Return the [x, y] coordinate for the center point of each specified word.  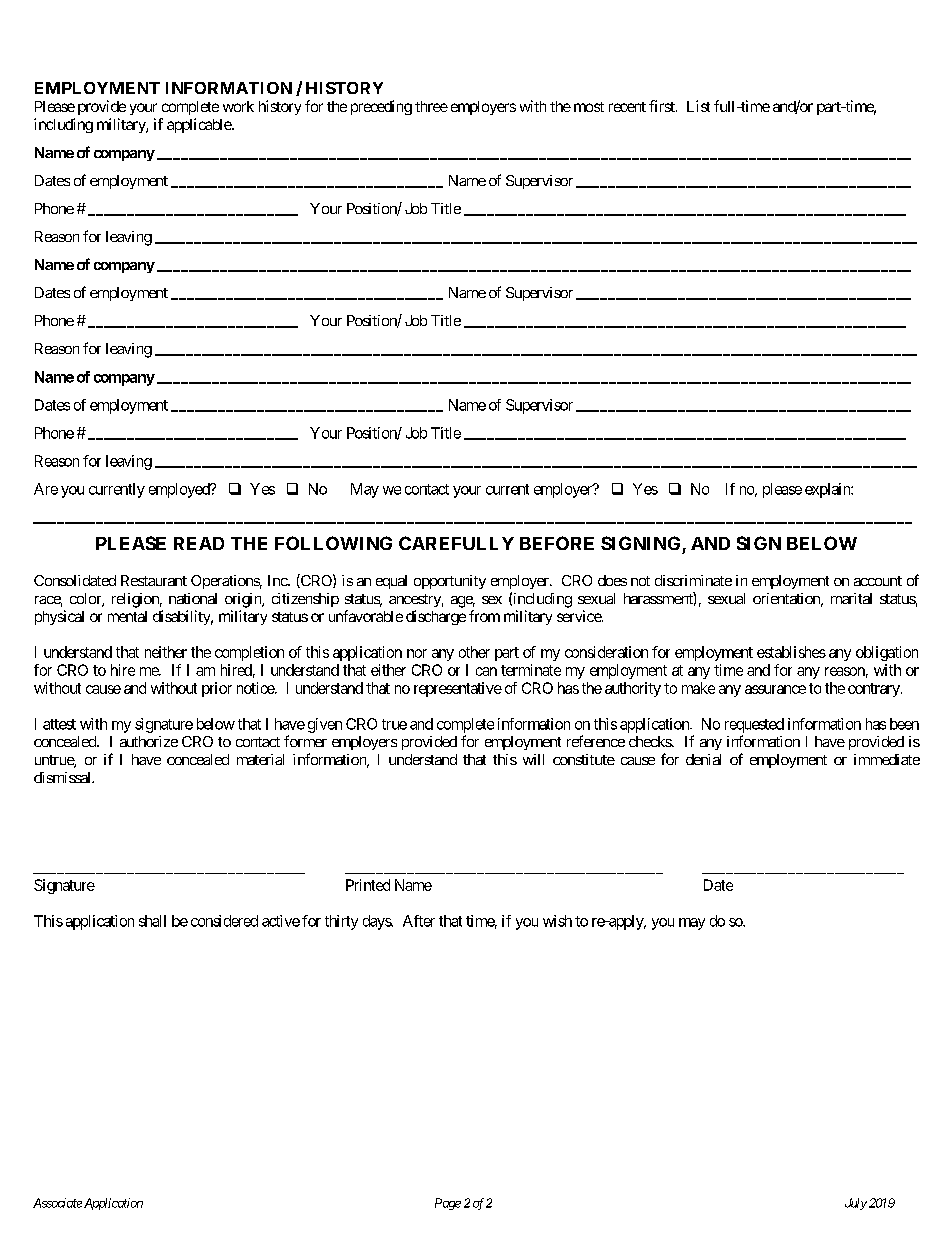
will [533, 759]
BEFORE [557, 543]
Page [448, 1204]
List [698, 106]
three [431, 106]
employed [180, 490]
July [856, 1204]
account [878, 581]
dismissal [63, 777]
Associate [57, 1203]
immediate [887, 759]
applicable [200, 125]
